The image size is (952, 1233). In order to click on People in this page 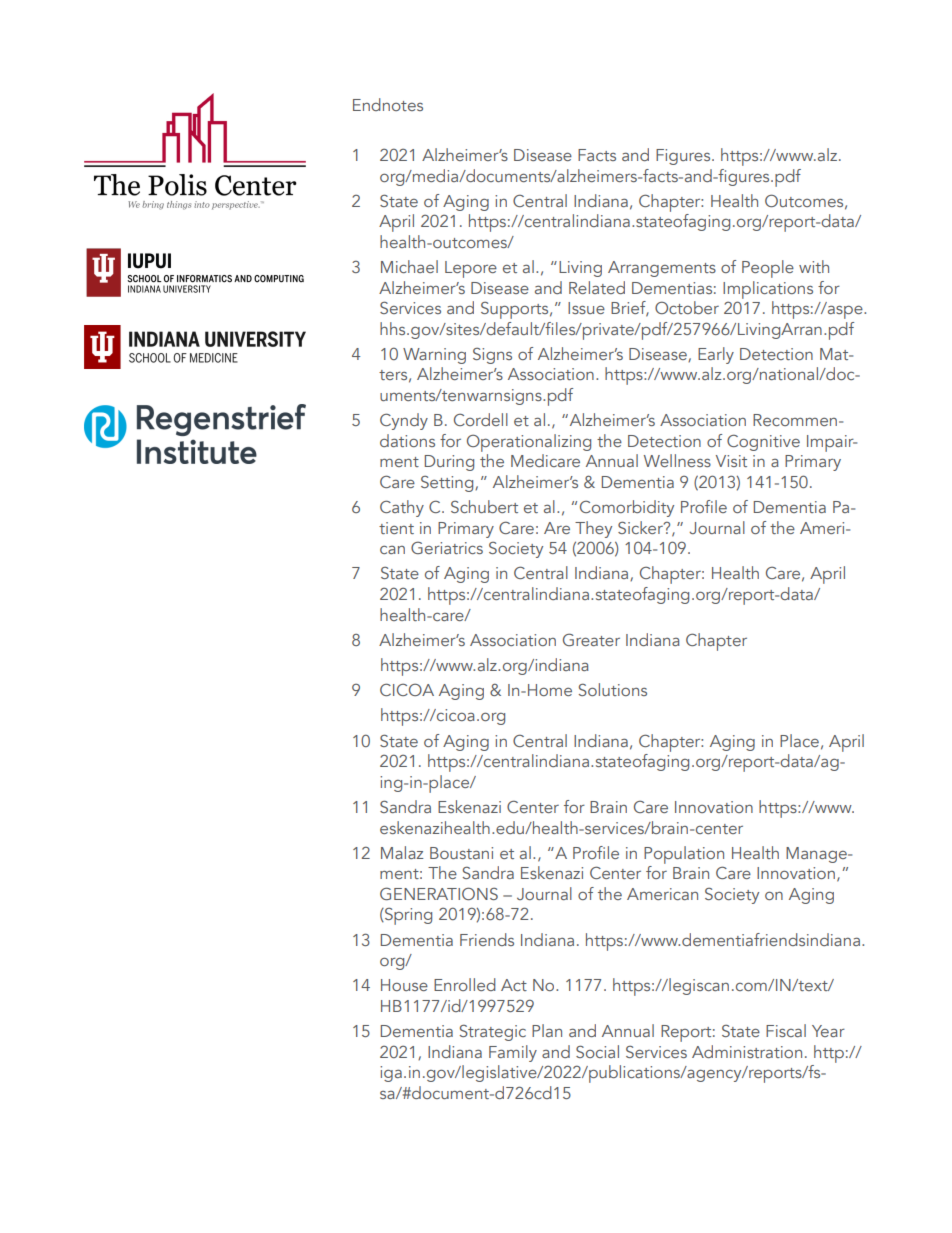, I will do `click(768, 269)`.
